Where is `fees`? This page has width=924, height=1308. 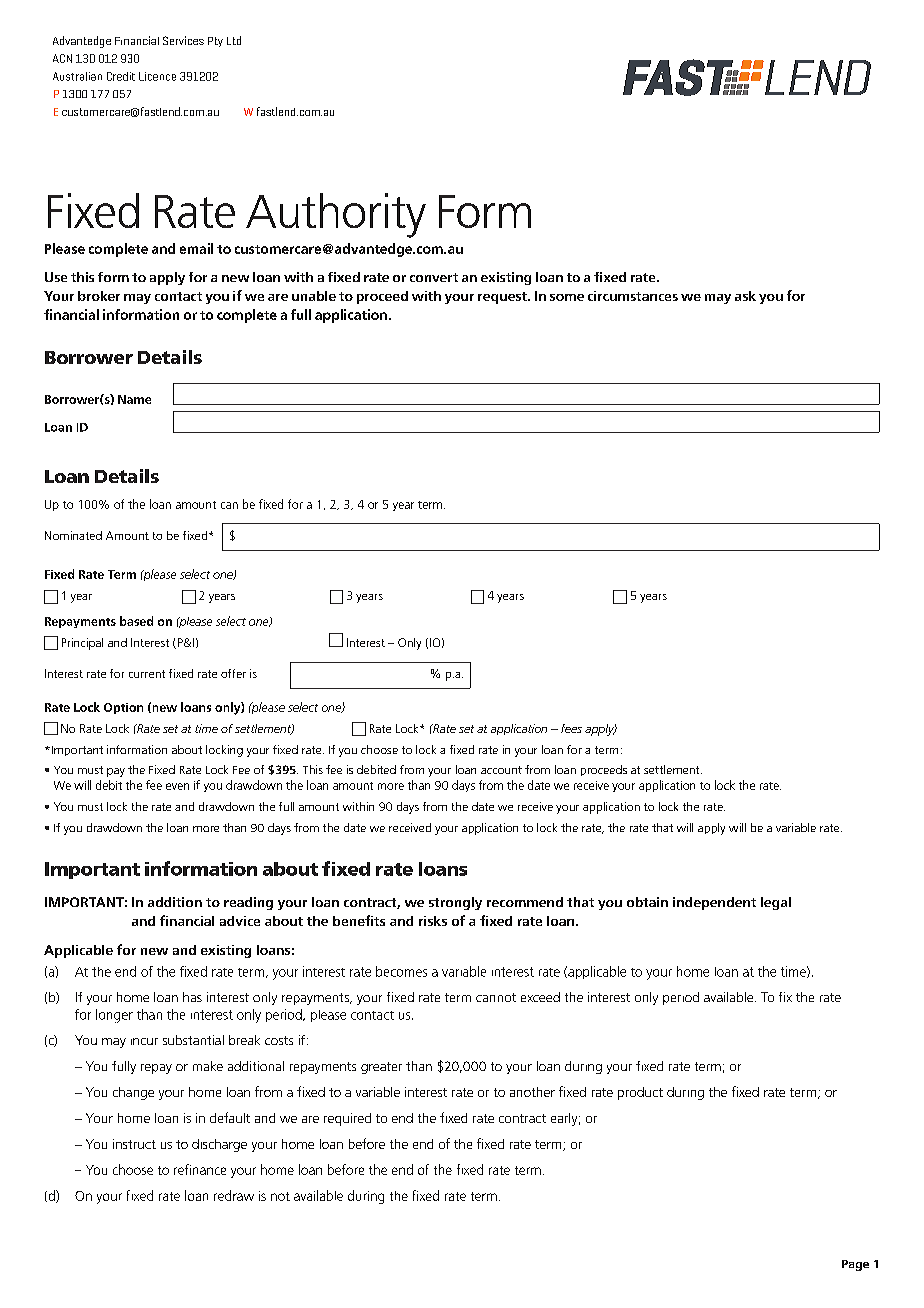 fees is located at coordinates (571, 728).
